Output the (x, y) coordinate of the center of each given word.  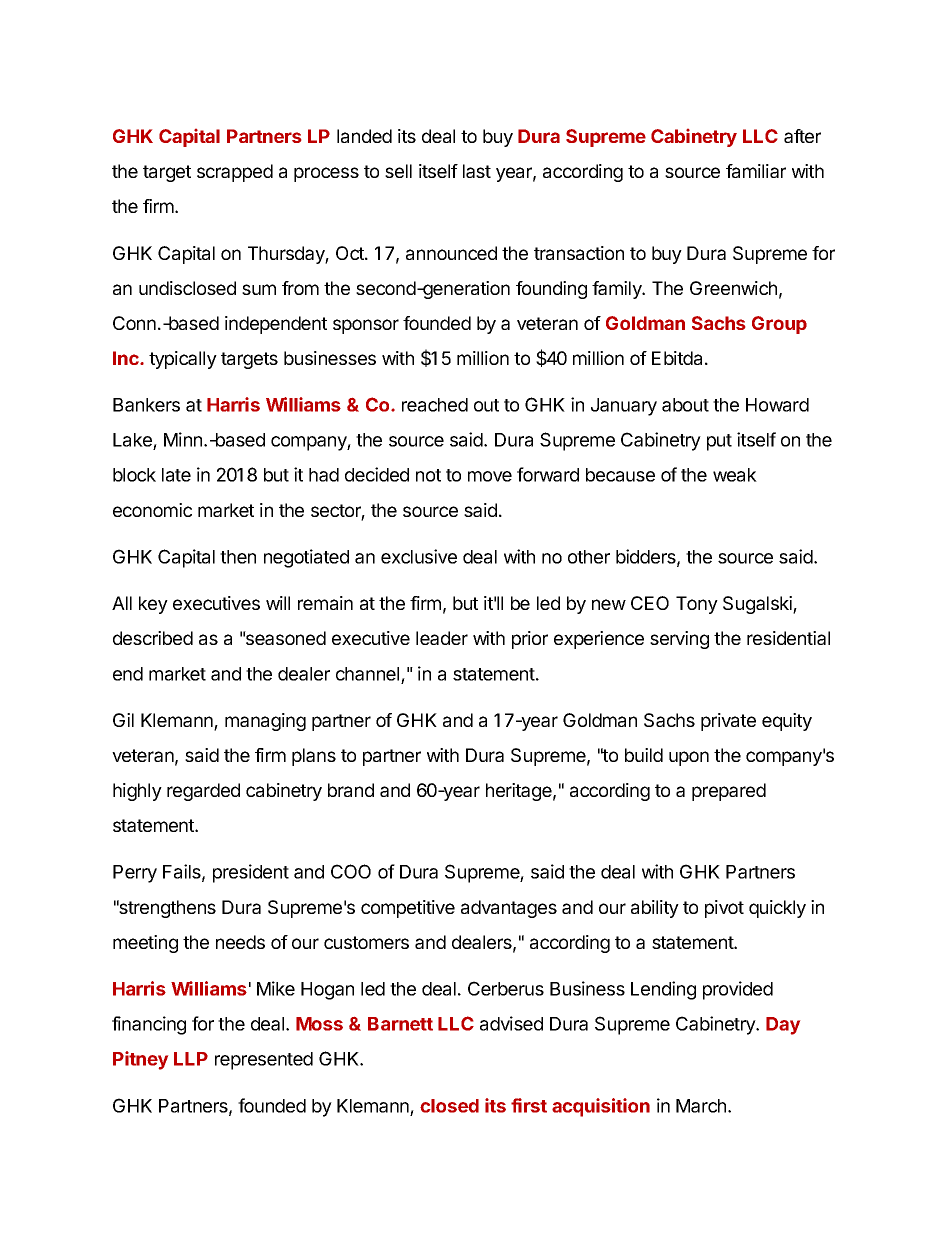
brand (351, 790)
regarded (203, 792)
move (490, 476)
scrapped (235, 173)
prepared (729, 792)
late (176, 475)
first (529, 1105)
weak (735, 475)
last (477, 171)
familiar (756, 171)
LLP (191, 1059)
